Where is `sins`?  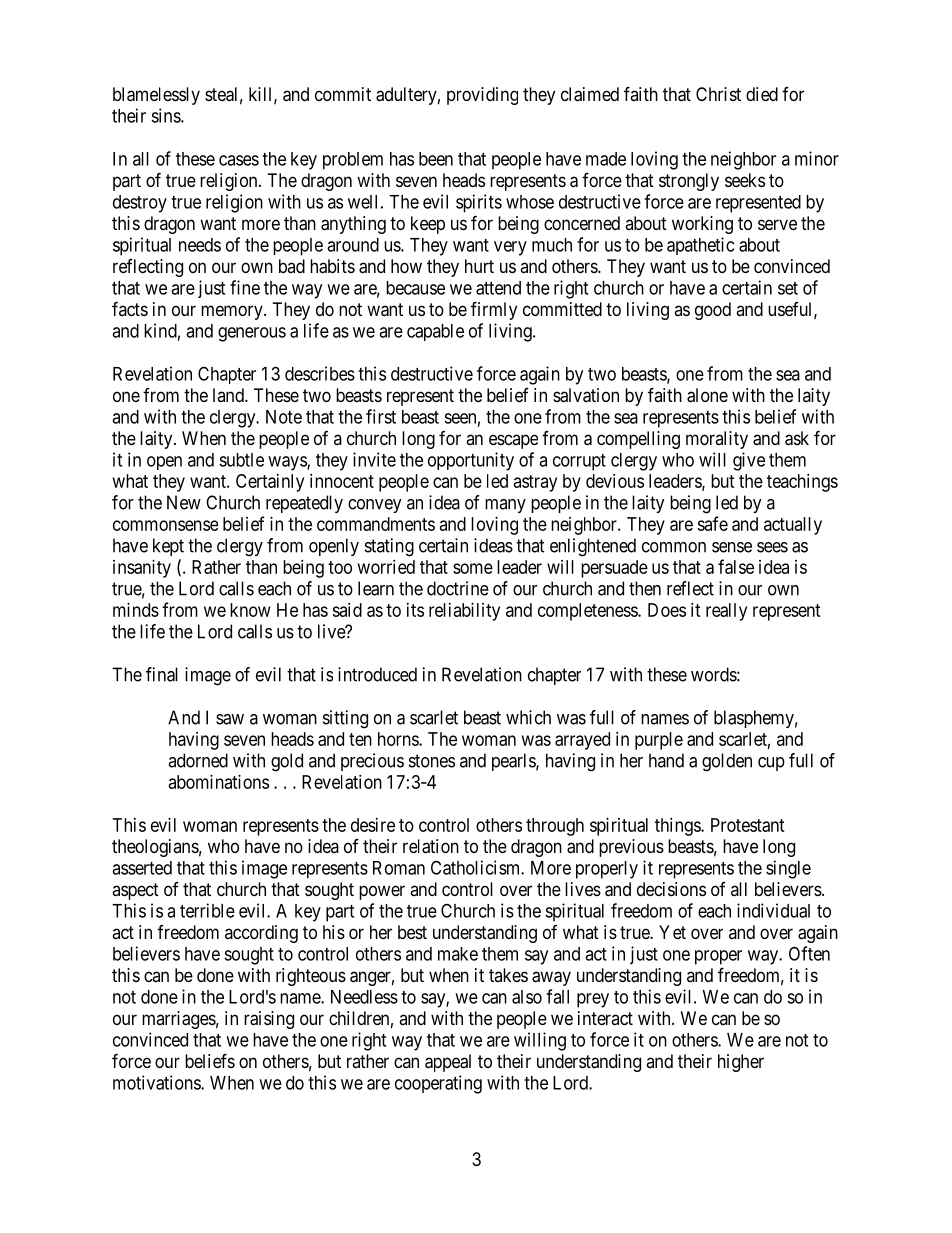
sins is located at coordinates (166, 115).
